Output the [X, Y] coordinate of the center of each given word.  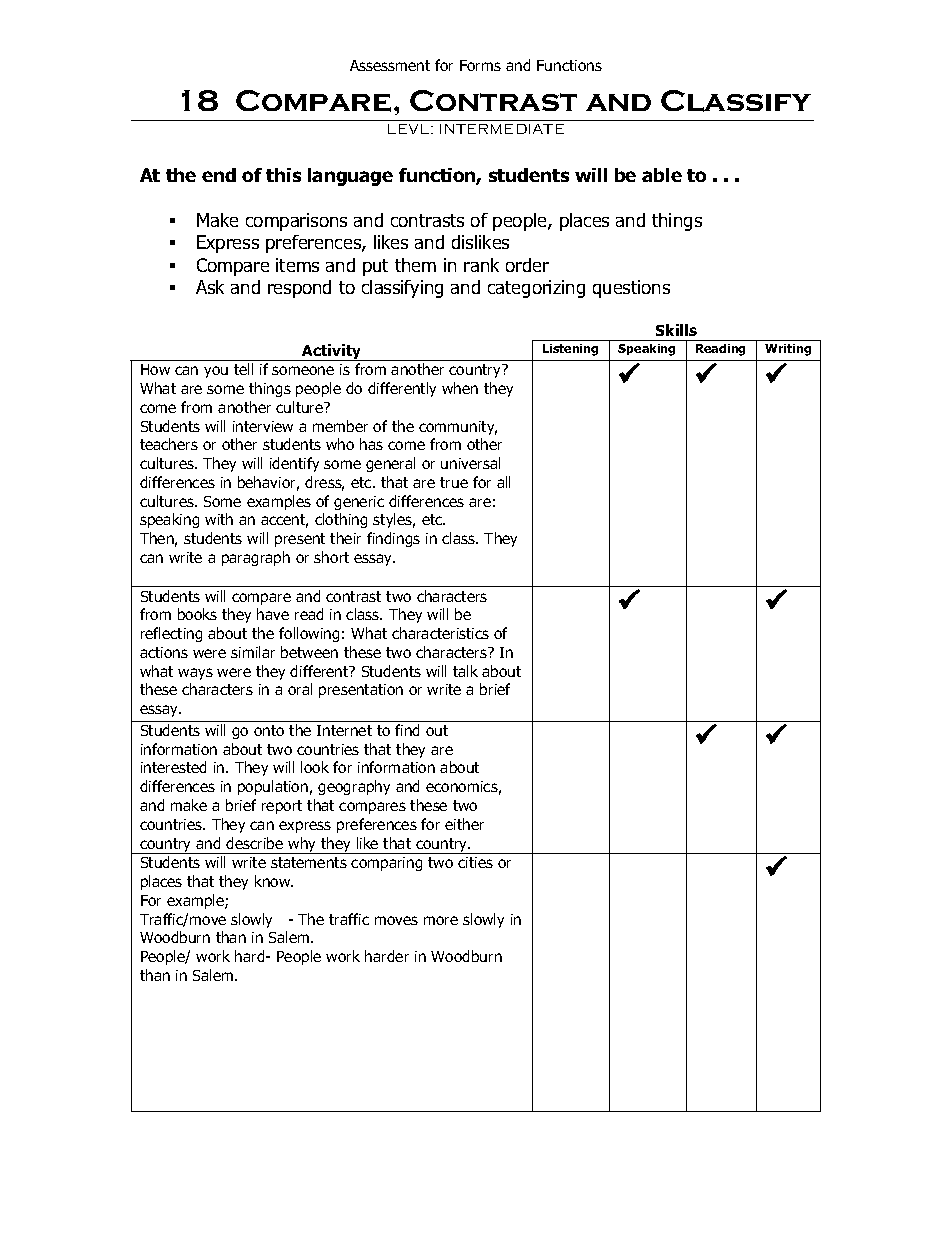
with [219, 519]
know [274, 881]
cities [475, 862]
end [219, 175]
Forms [480, 65]
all [503, 482]
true [454, 482]
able [662, 175]
